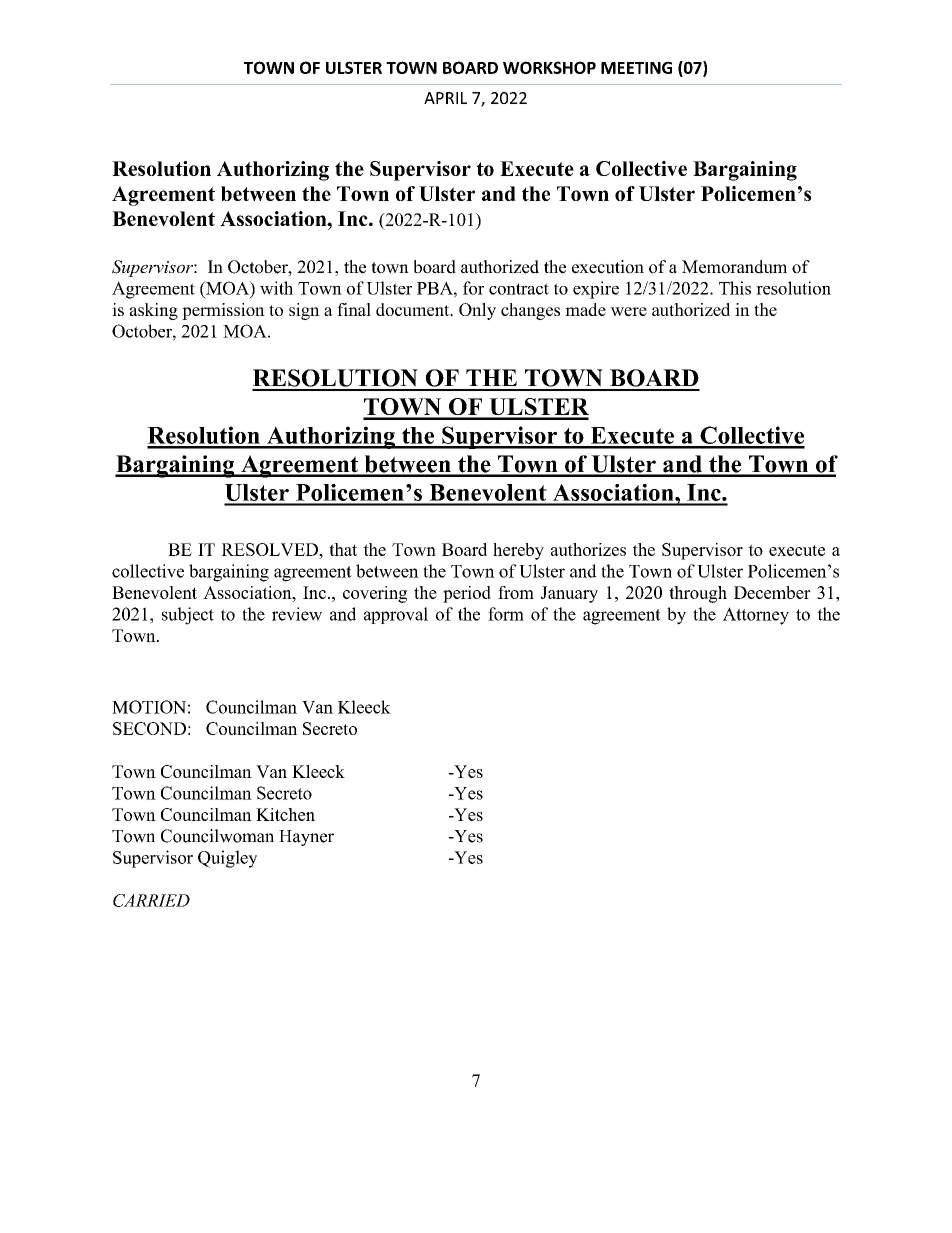 The image size is (952, 1233). Describe the element at coordinates (588, 549) in the screenshot. I see `authorizes` at that location.
